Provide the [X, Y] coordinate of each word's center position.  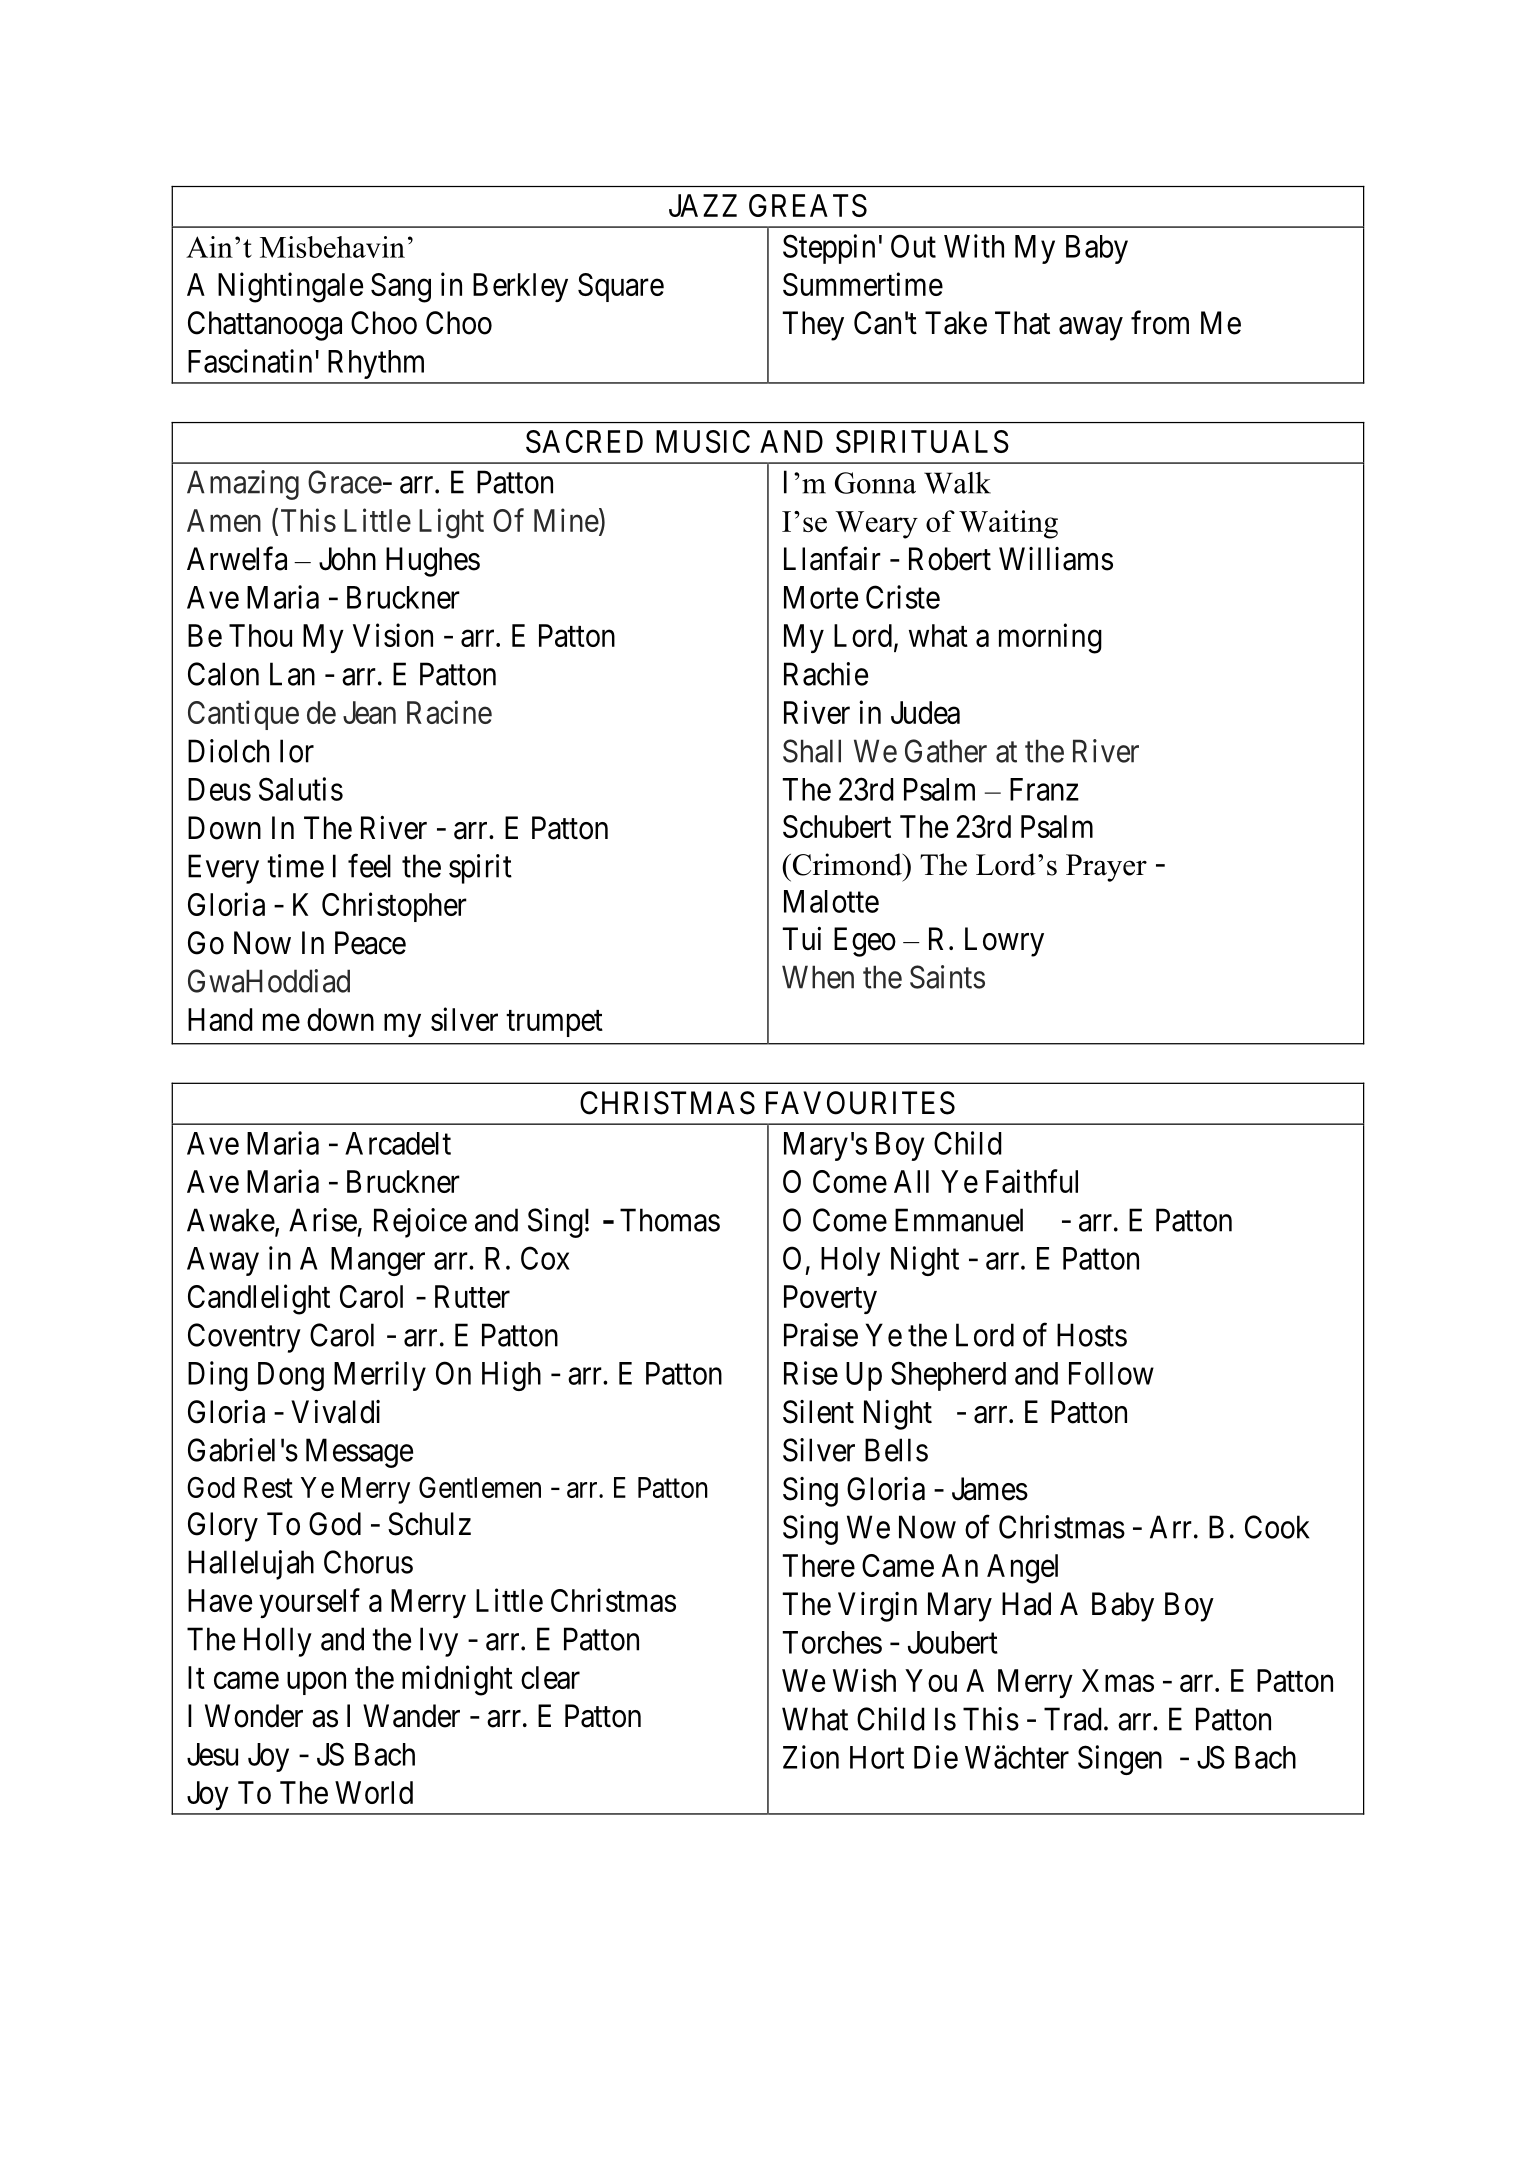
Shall [812, 751]
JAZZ [703, 205]
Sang [401, 288]
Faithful [1032, 1181]
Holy [850, 1261]
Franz [1044, 789]
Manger [378, 1261]
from [1160, 322]
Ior [297, 751]
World [374, 1792]
